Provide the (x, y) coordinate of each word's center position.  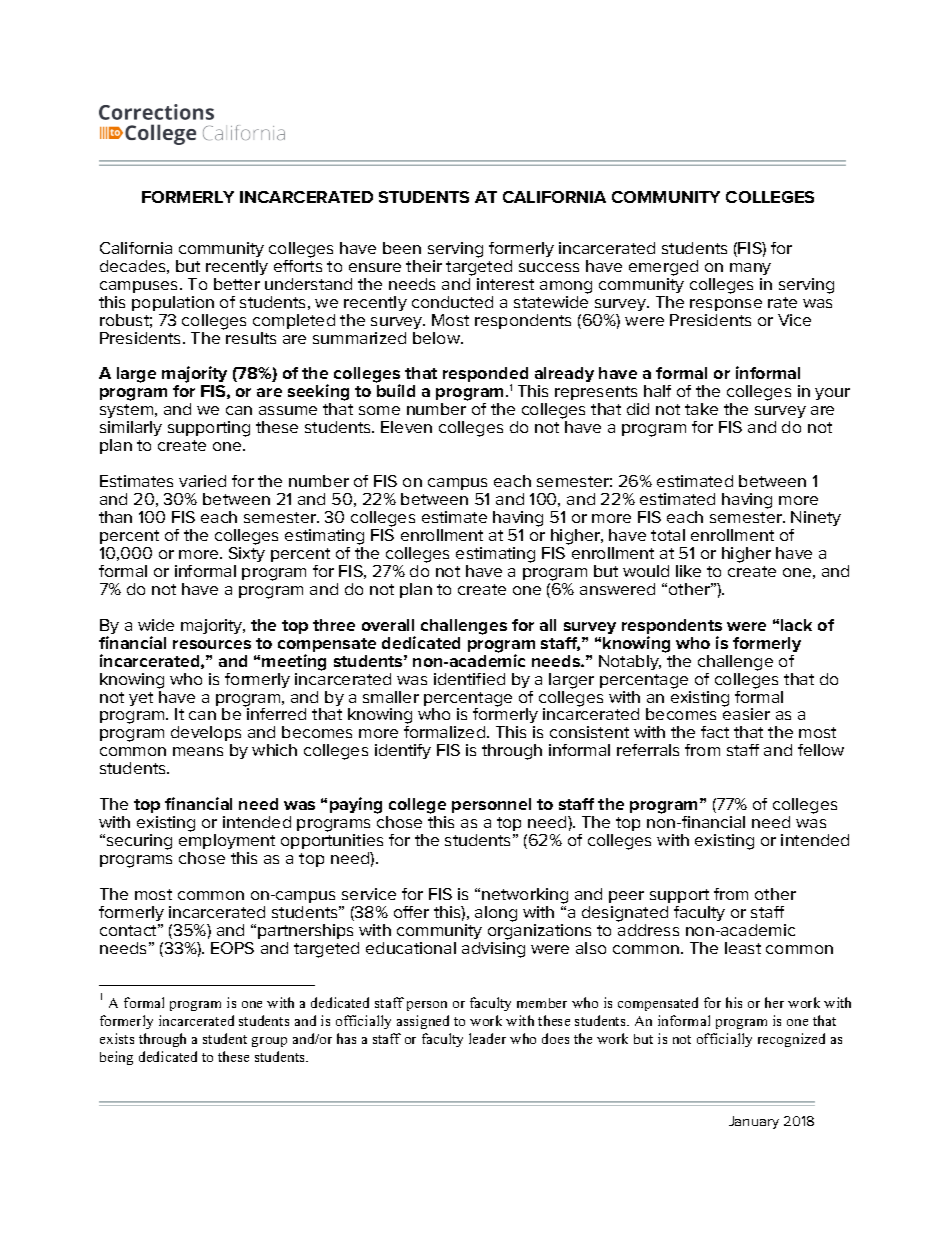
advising (493, 950)
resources (212, 644)
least (743, 948)
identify (403, 751)
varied (202, 481)
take (701, 409)
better (237, 284)
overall (388, 625)
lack (796, 625)
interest (505, 284)
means (198, 751)
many (750, 269)
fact (715, 732)
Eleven (406, 427)
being (116, 1058)
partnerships (305, 931)
